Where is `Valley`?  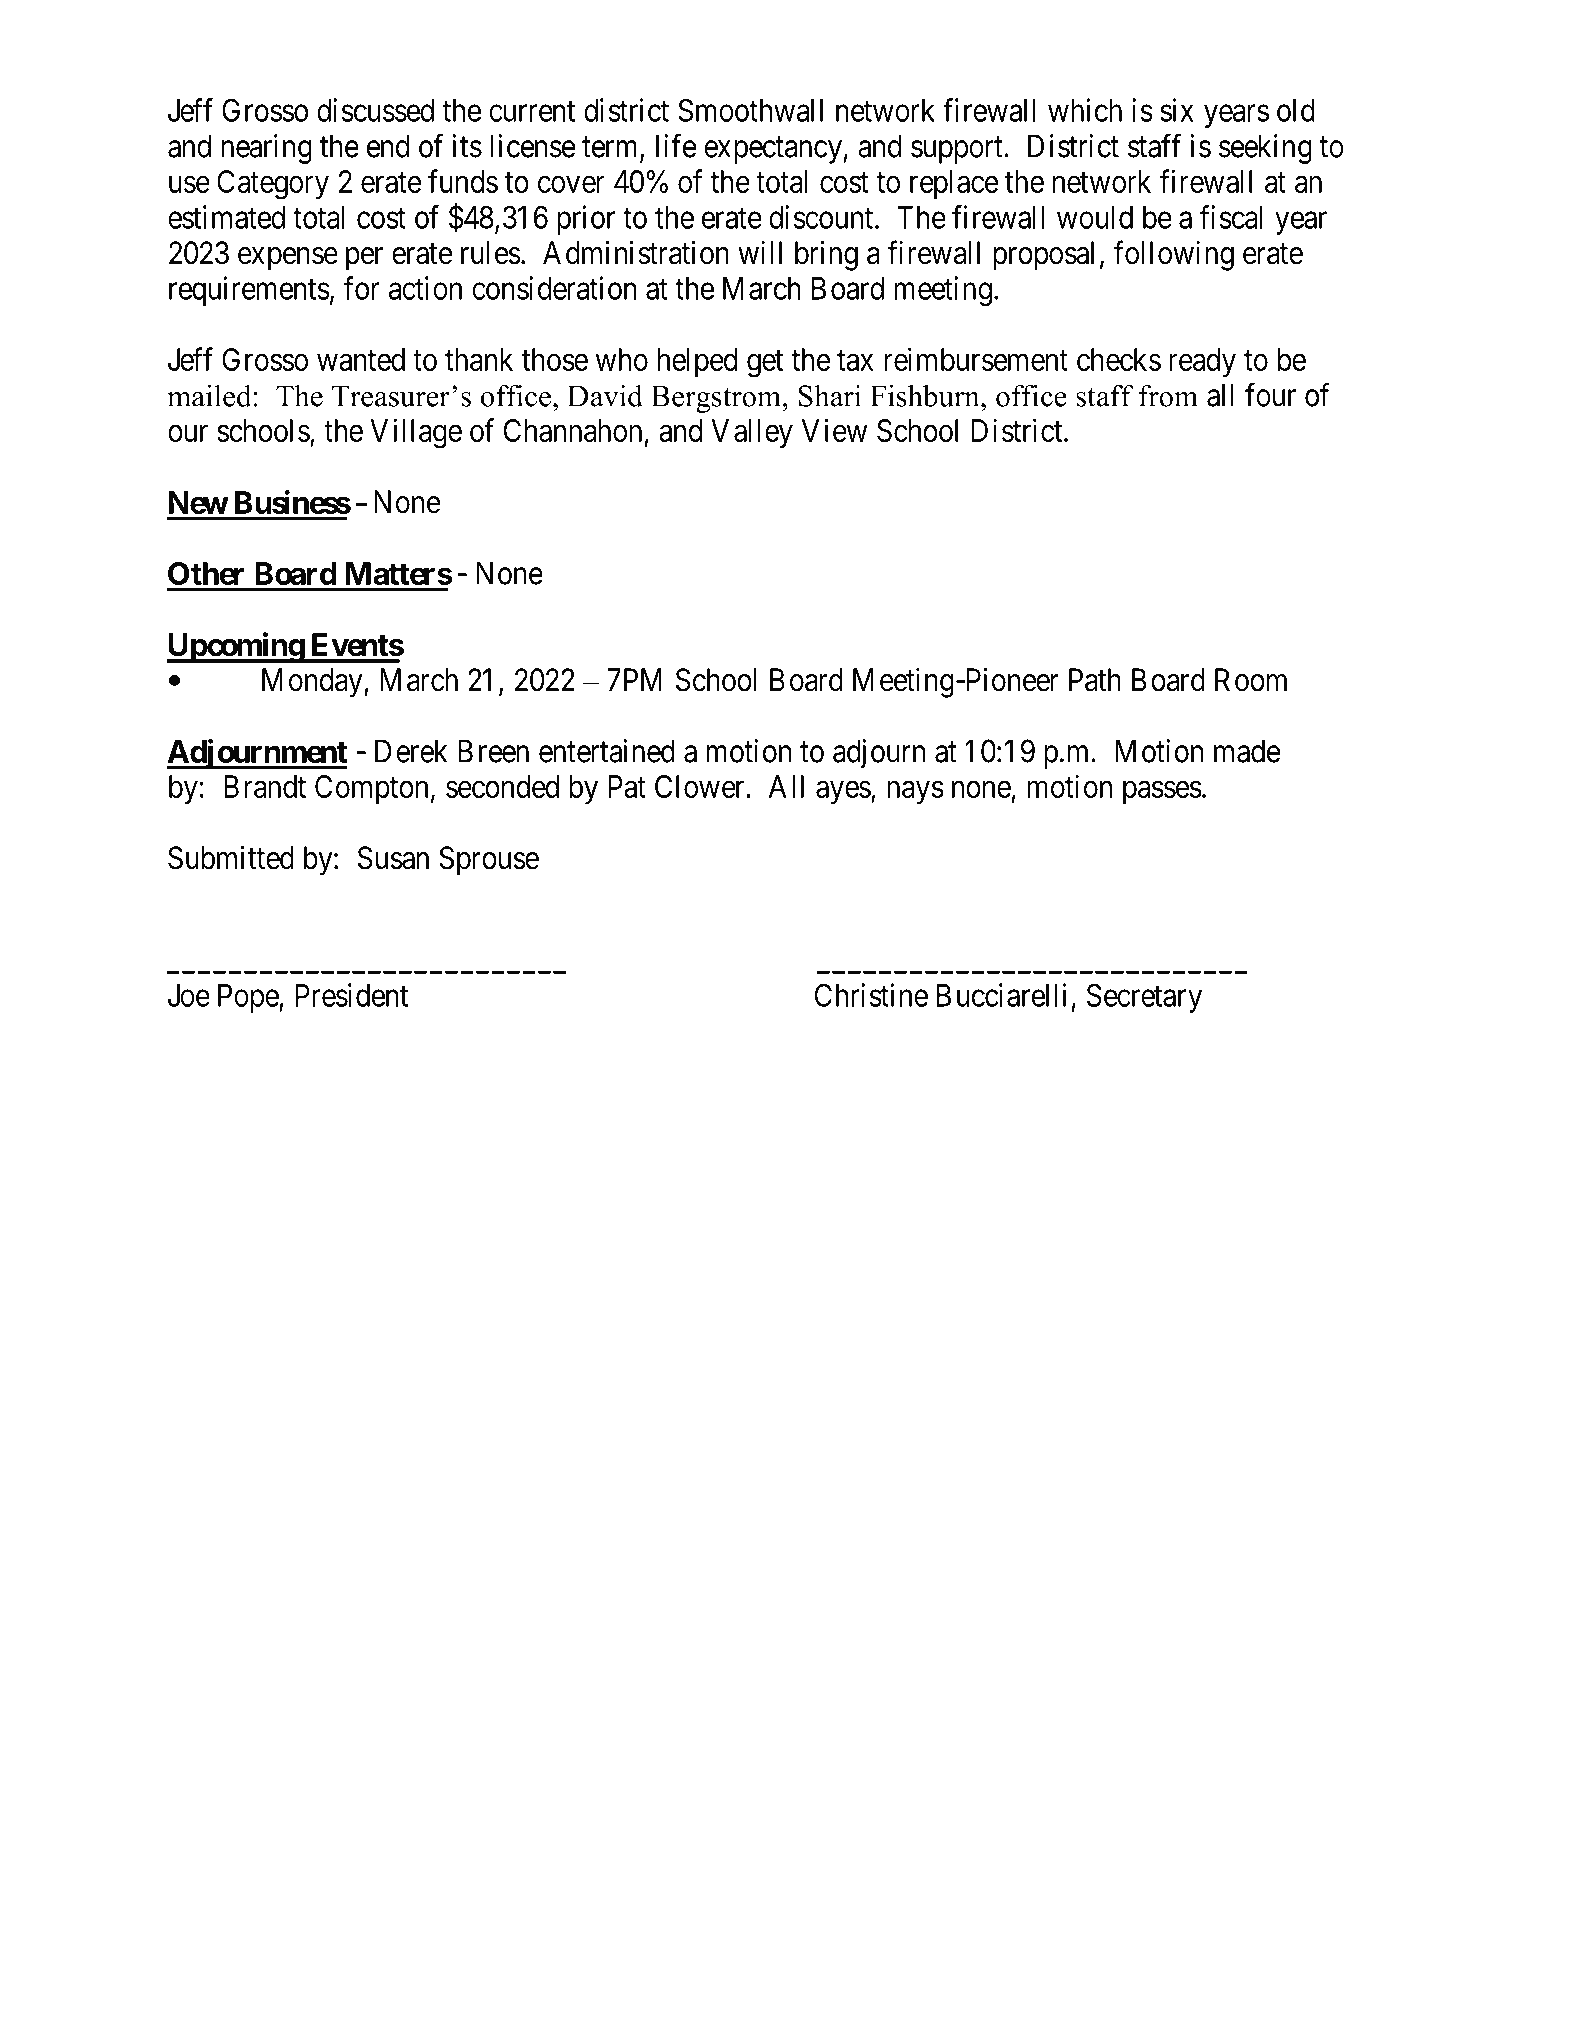 Valley is located at coordinates (752, 433).
